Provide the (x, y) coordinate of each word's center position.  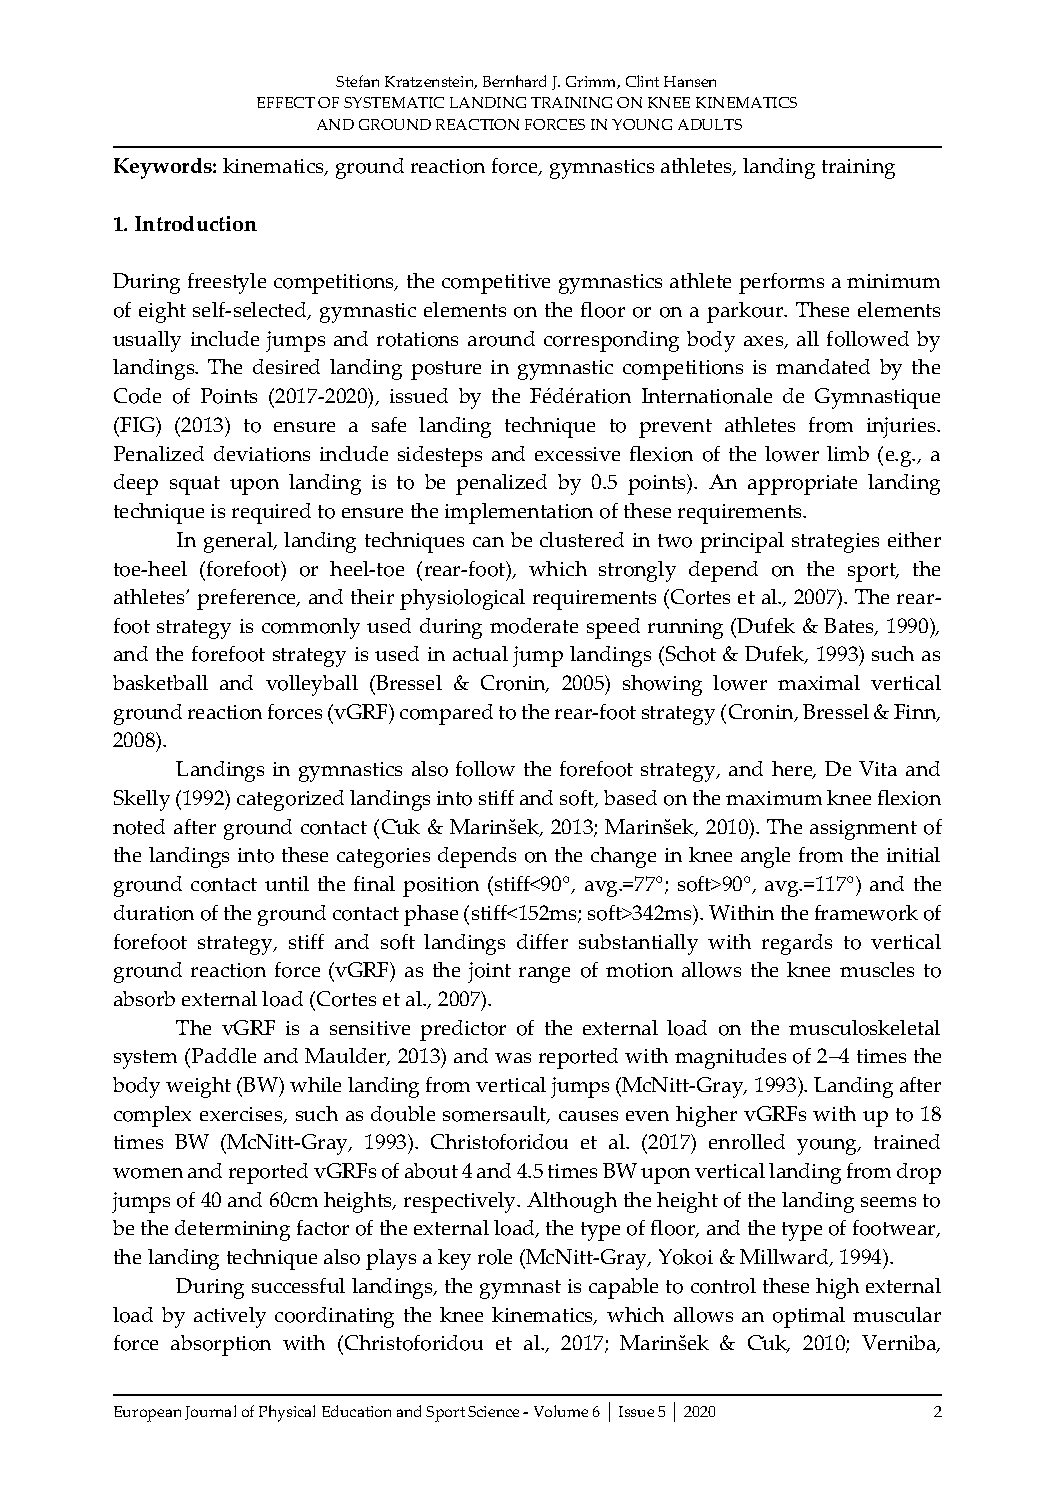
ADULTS (710, 124)
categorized (290, 800)
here (793, 770)
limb (848, 453)
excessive (577, 454)
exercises (242, 1115)
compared (446, 714)
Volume (561, 1411)
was (513, 1058)
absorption (221, 1345)
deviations (262, 454)
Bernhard (514, 81)
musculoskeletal (864, 1028)
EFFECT (286, 102)
